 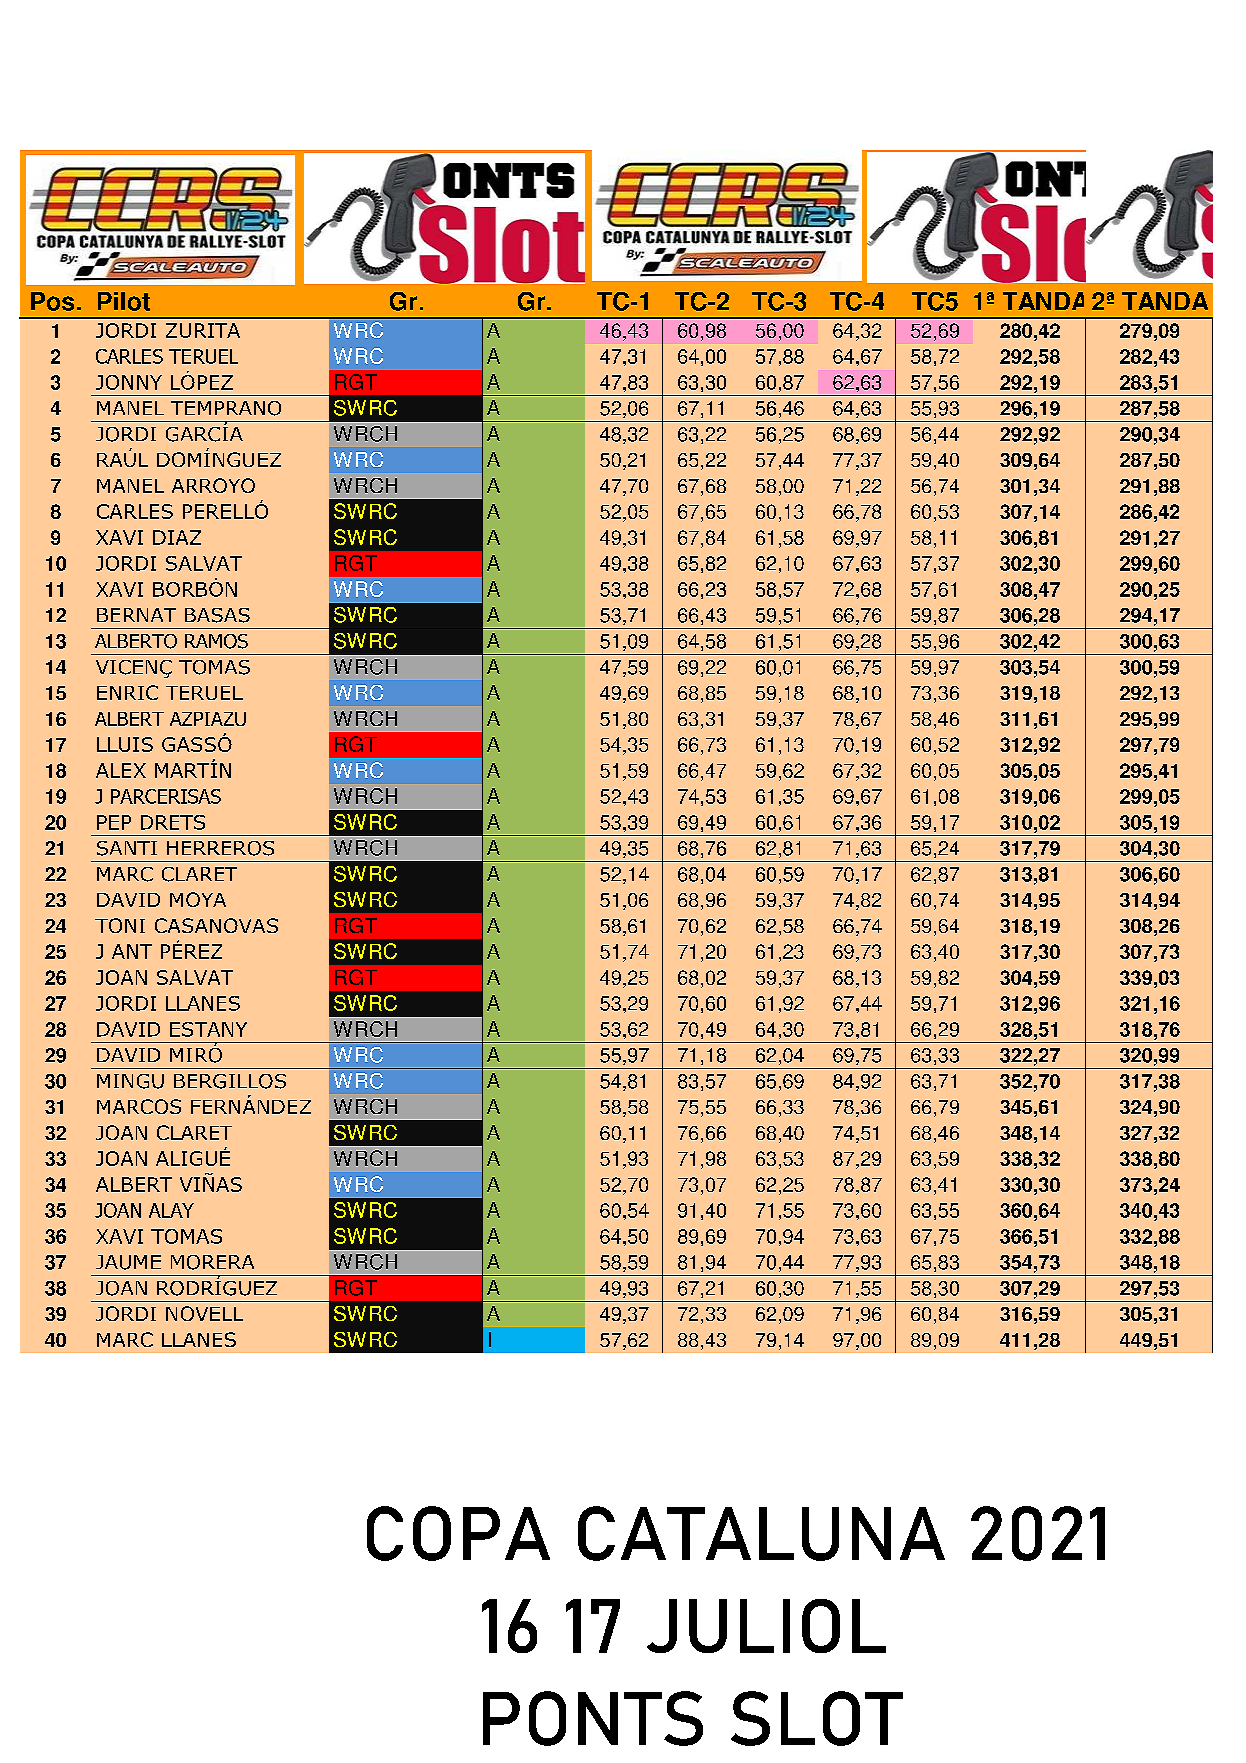 What do you see at coordinates (121, 770) in the screenshot?
I see `ALEX` at bounding box center [121, 770].
